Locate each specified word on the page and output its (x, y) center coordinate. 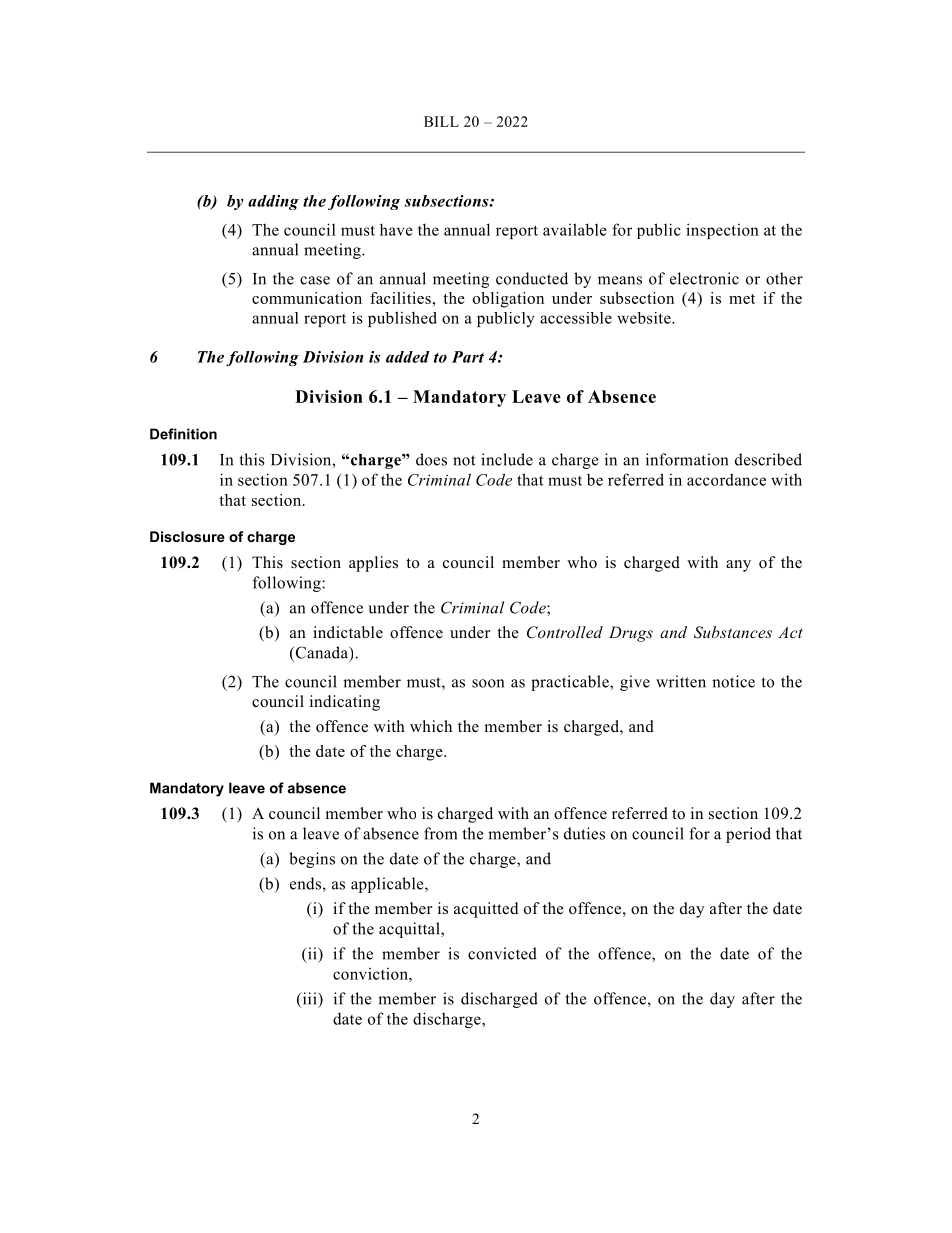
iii (309, 999)
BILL (441, 121)
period (748, 835)
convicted (502, 953)
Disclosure (187, 536)
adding (273, 202)
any (738, 566)
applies (373, 564)
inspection (722, 231)
